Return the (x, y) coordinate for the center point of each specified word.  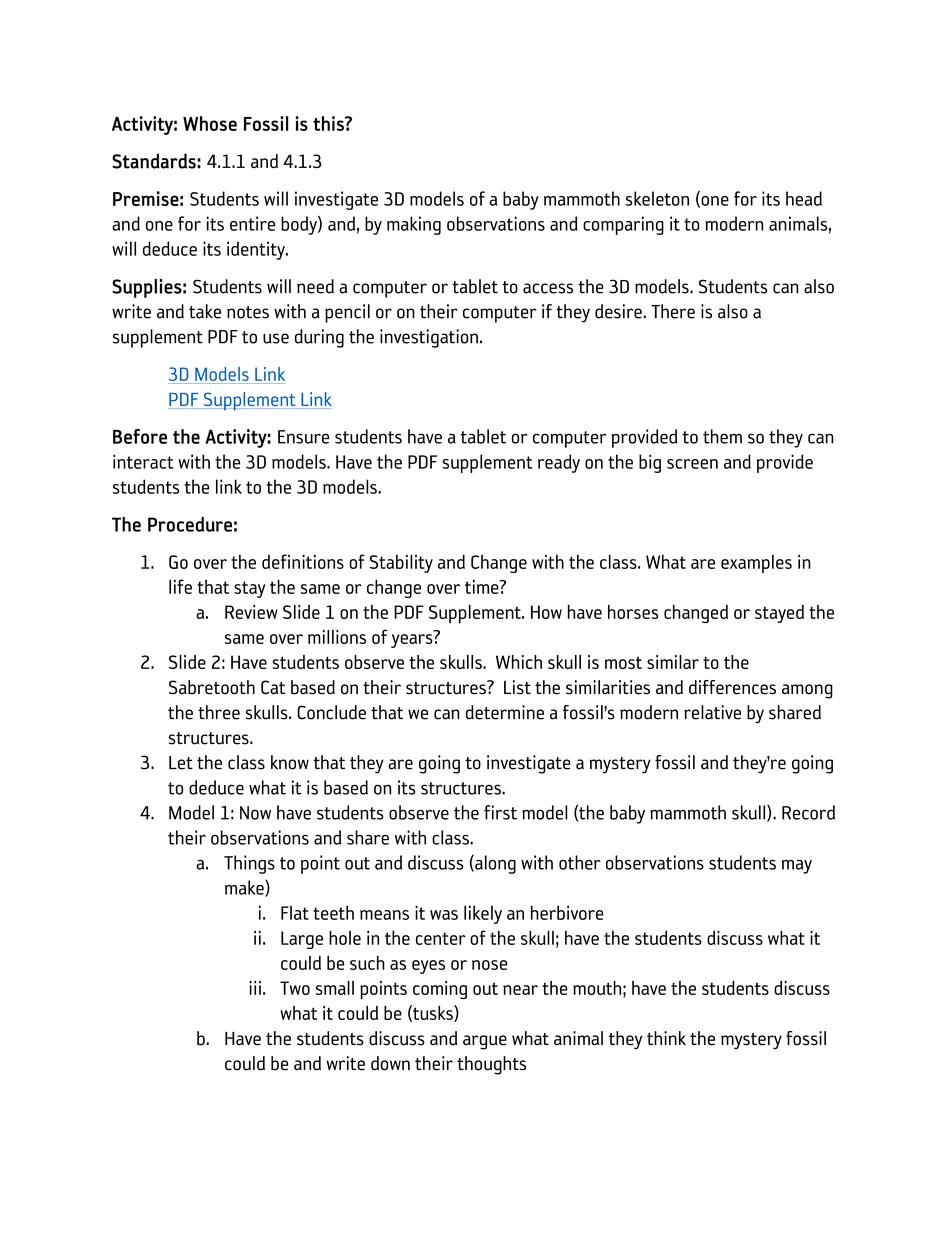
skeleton (657, 198)
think (666, 1038)
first (500, 812)
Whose (210, 123)
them (722, 436)
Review (251, 612)
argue (485, 1042)
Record (808, 812)
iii (255, 988)
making (414, 225)
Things (249, 864)
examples (756, 564)
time (483, 587)
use (276, 338)
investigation (429, 338)
